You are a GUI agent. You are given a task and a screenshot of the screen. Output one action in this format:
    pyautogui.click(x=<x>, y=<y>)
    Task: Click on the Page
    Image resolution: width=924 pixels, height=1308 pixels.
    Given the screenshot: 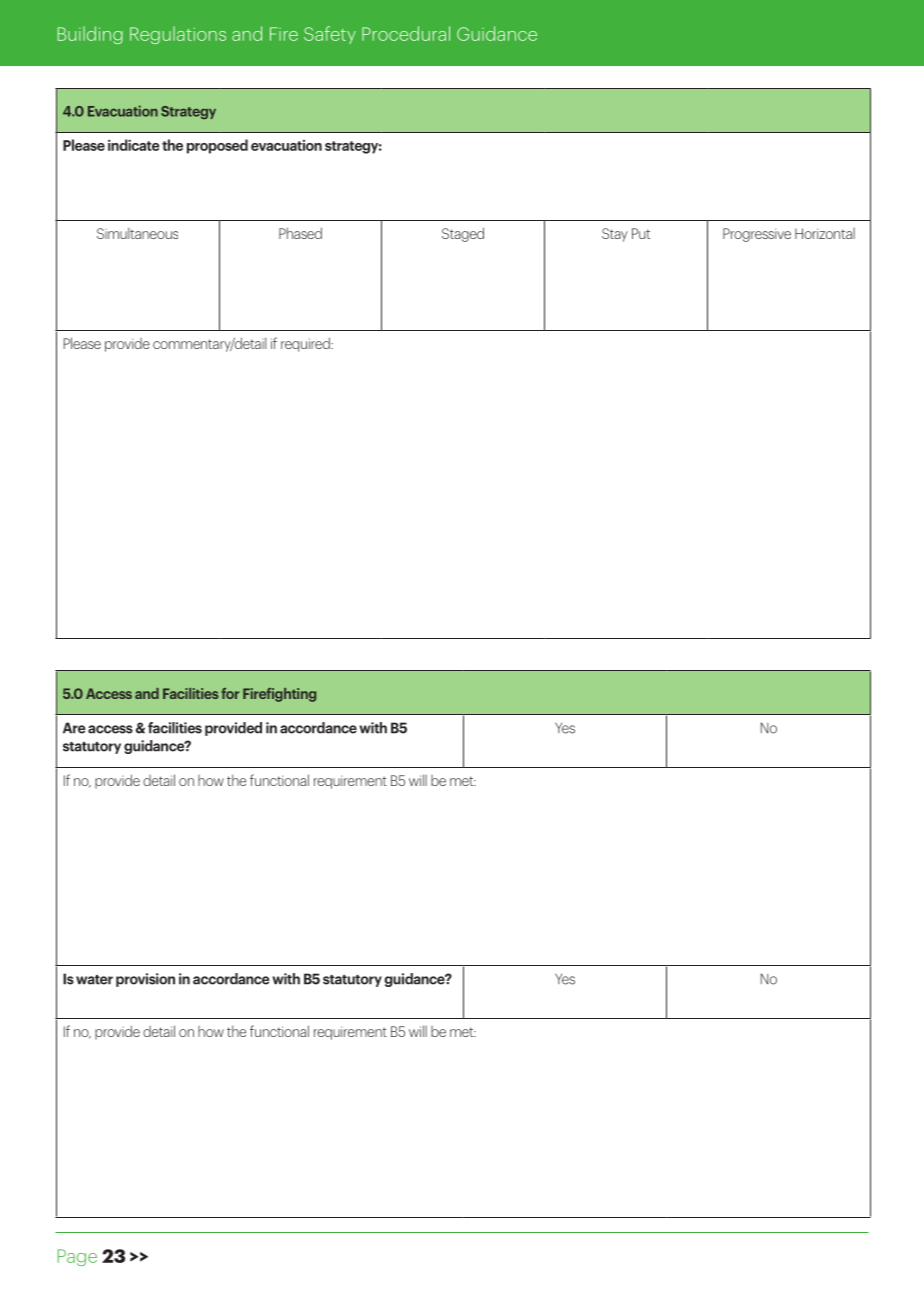 What is the action you would take?
    pyautogui.click(x=77, y=1257)
